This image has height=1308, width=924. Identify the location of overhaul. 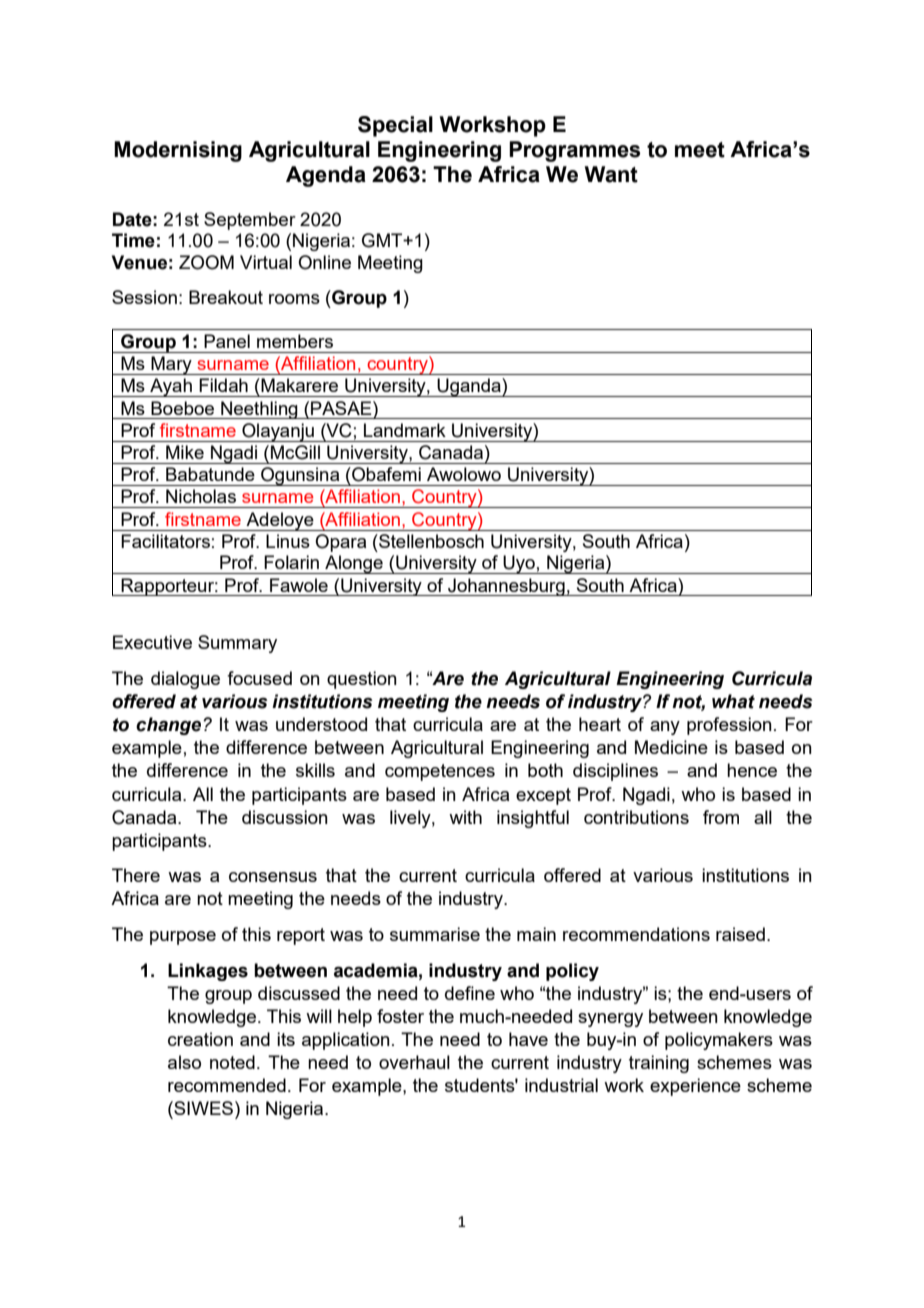
(414, 1062).
